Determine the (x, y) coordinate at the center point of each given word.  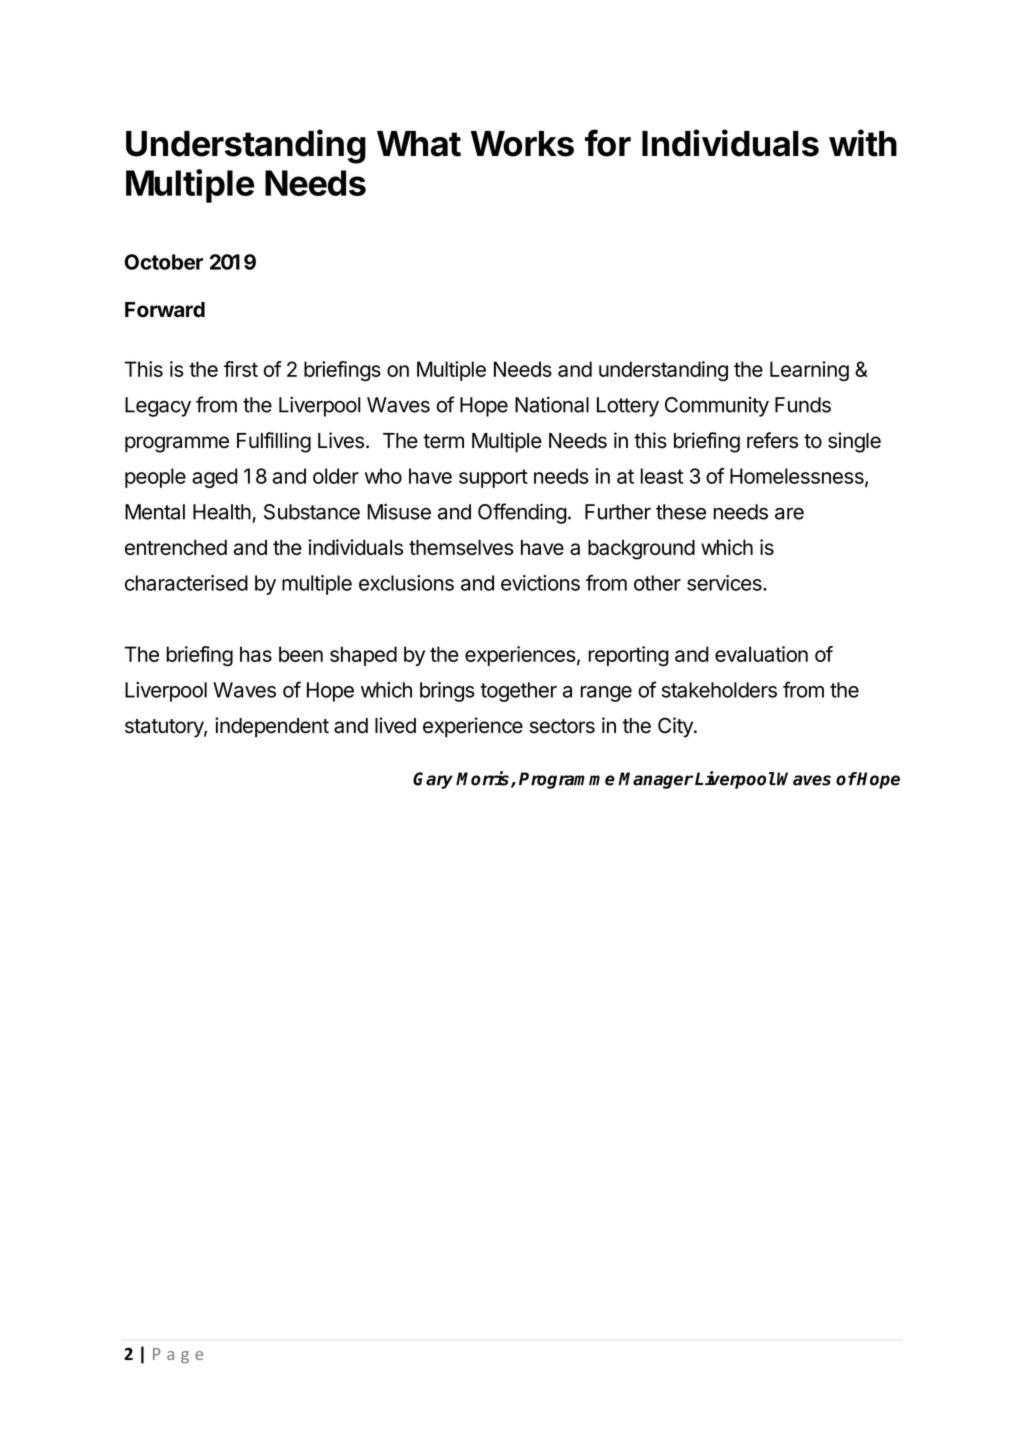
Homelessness (798, 477)
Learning (809, 371)
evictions (540, 583)
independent (272, 727)
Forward (165, 310)
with (863, 143)
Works (522, 144)
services (725, 583)
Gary (433, 780)
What (419, 144)
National (552, 404)
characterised (186, 583)
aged (215, 478)
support (493, 478)
